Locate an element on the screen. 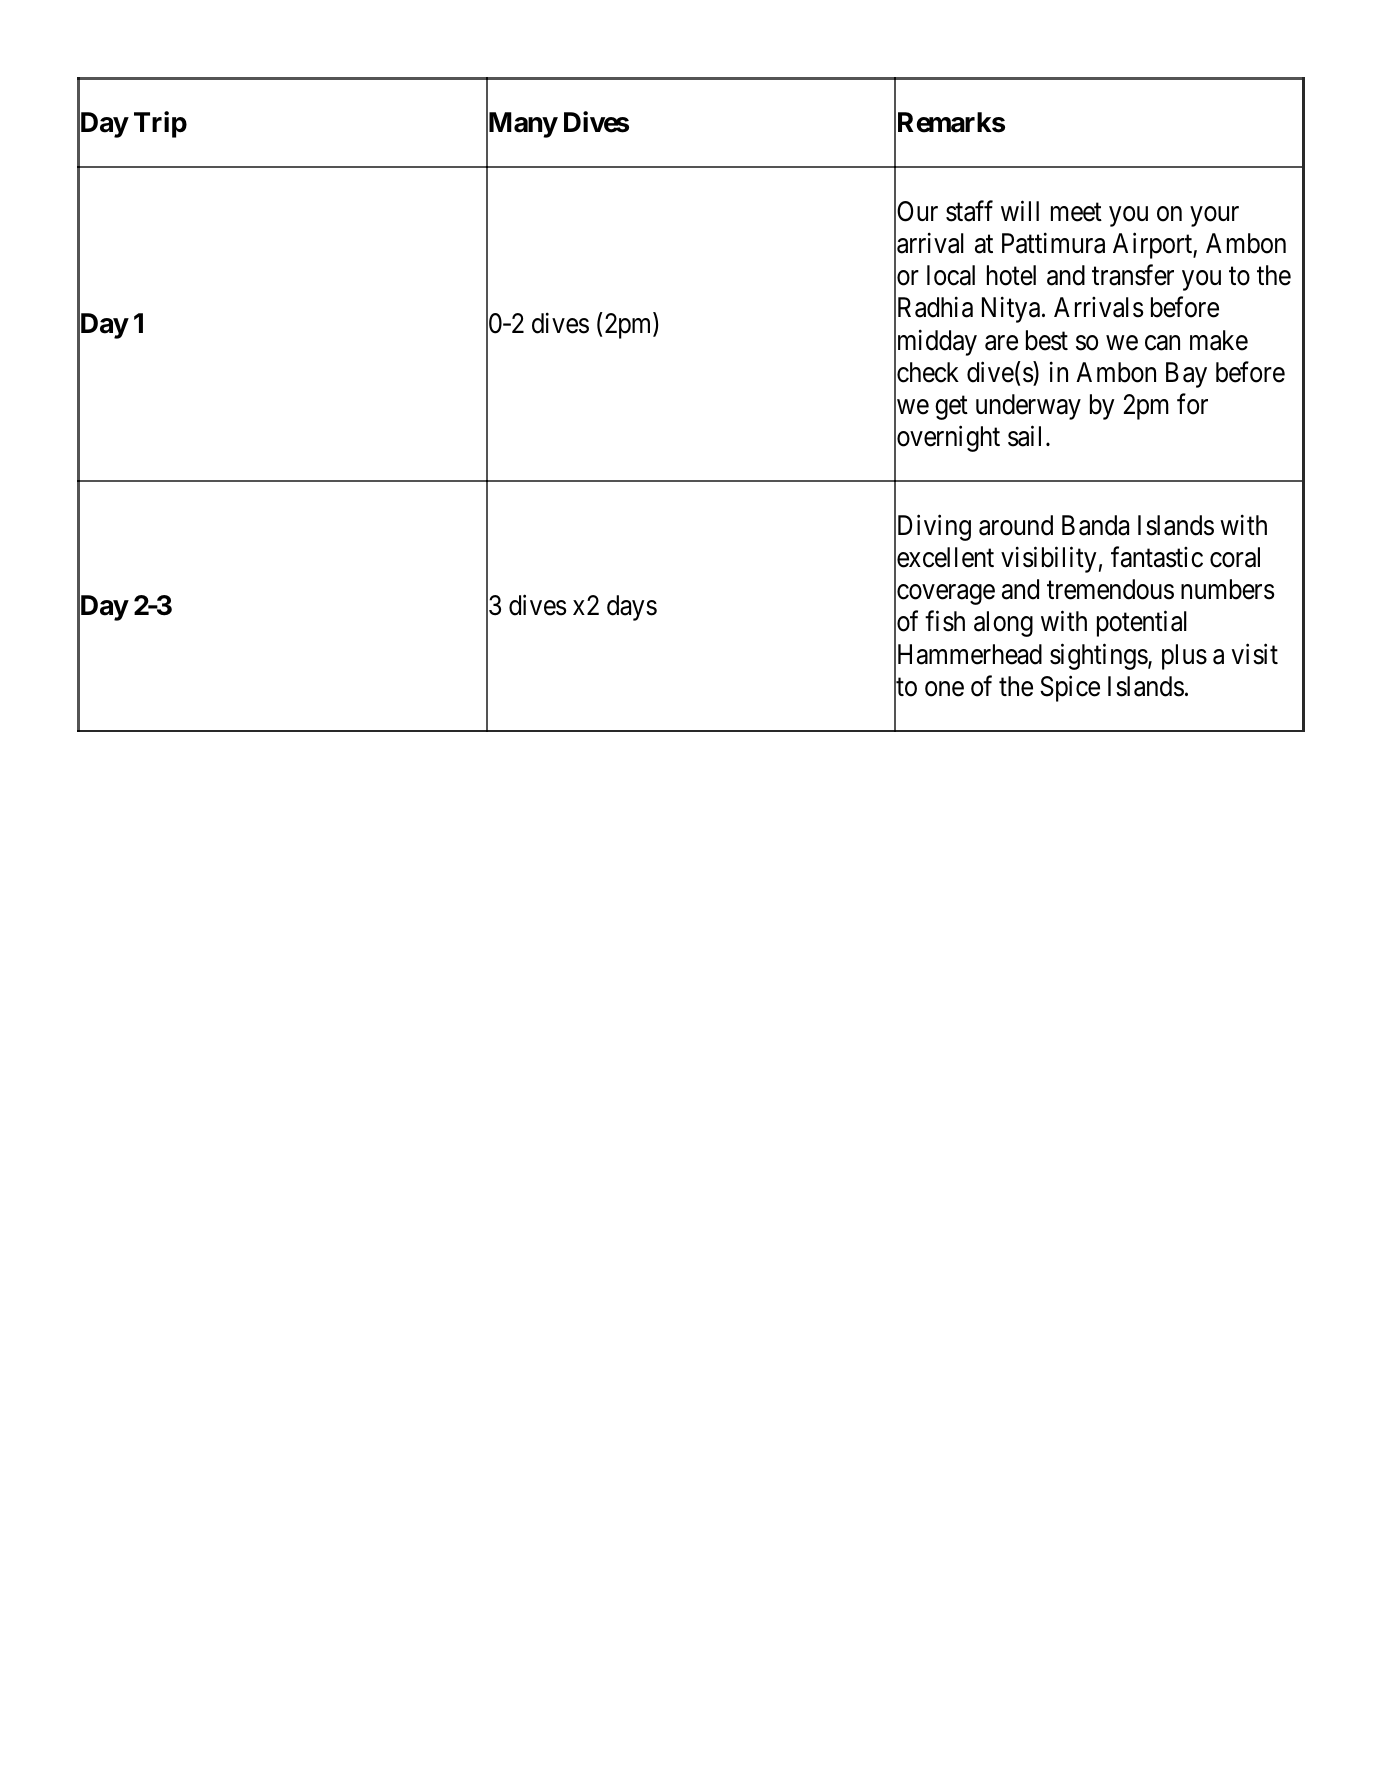 The image size is (1382, 1789). Spice is located at coordinates (1070, 688).
